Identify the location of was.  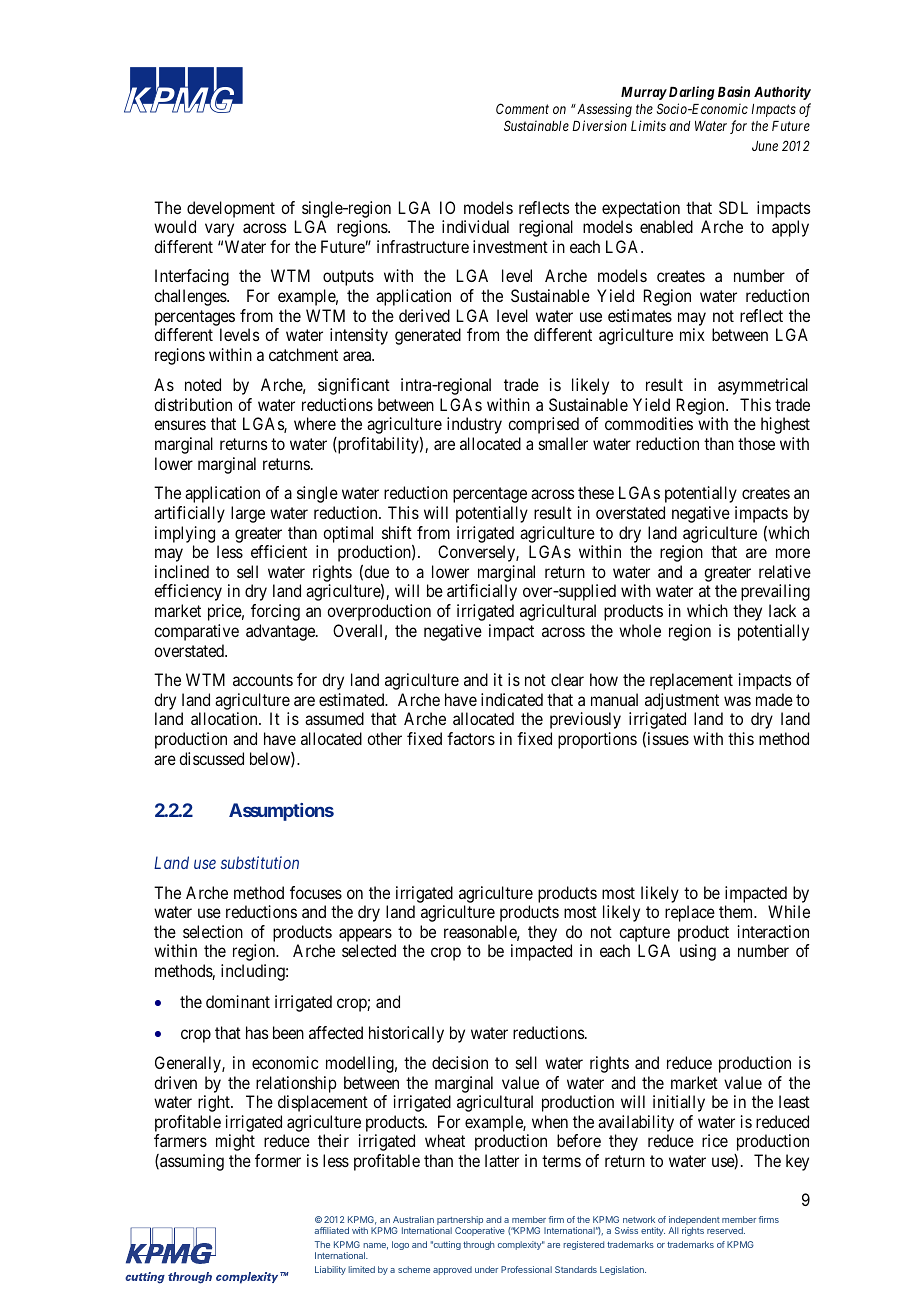
(737, 701).
